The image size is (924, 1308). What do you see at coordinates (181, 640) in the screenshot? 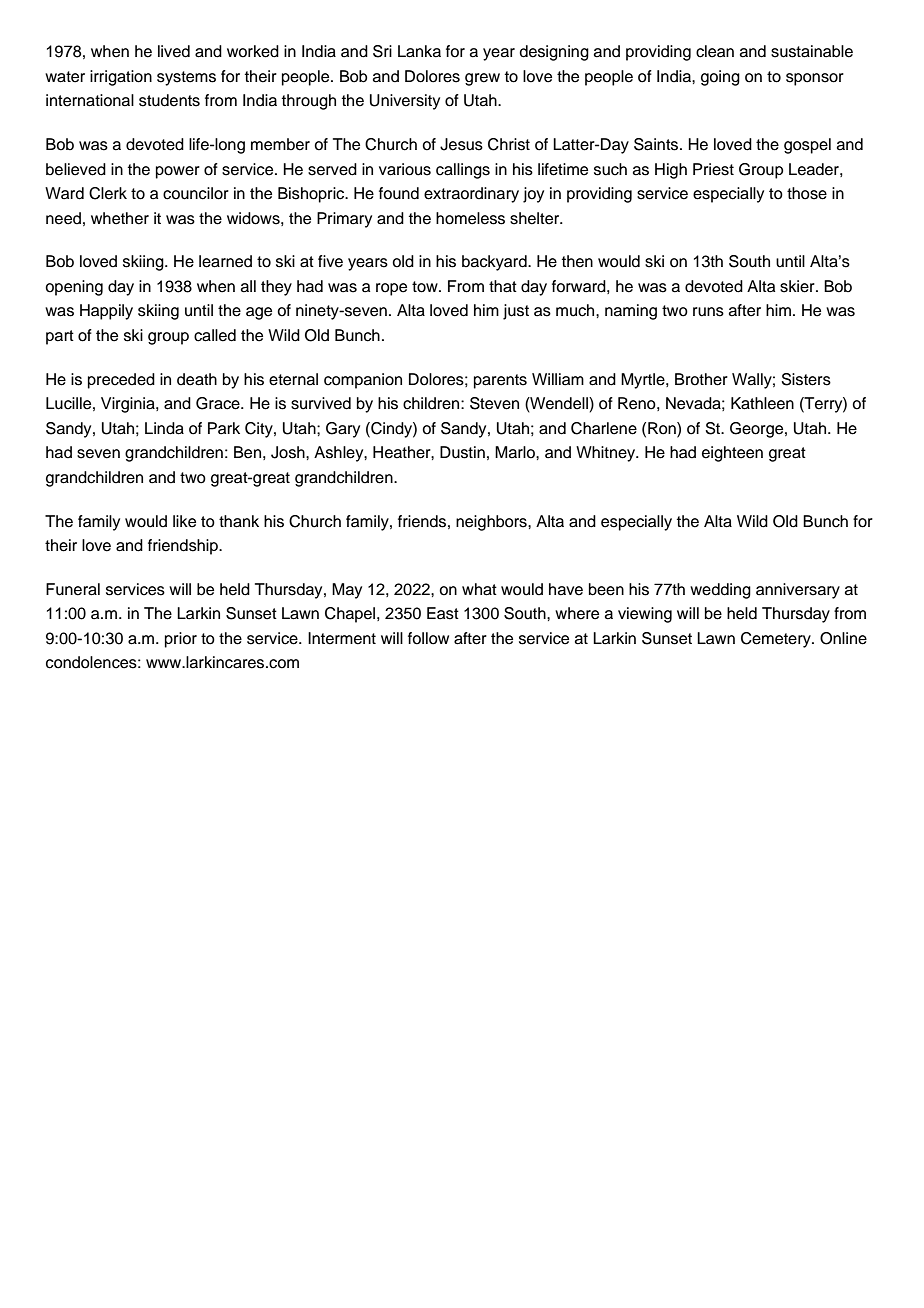
I see `prior` at bounding box center [181, 640].
